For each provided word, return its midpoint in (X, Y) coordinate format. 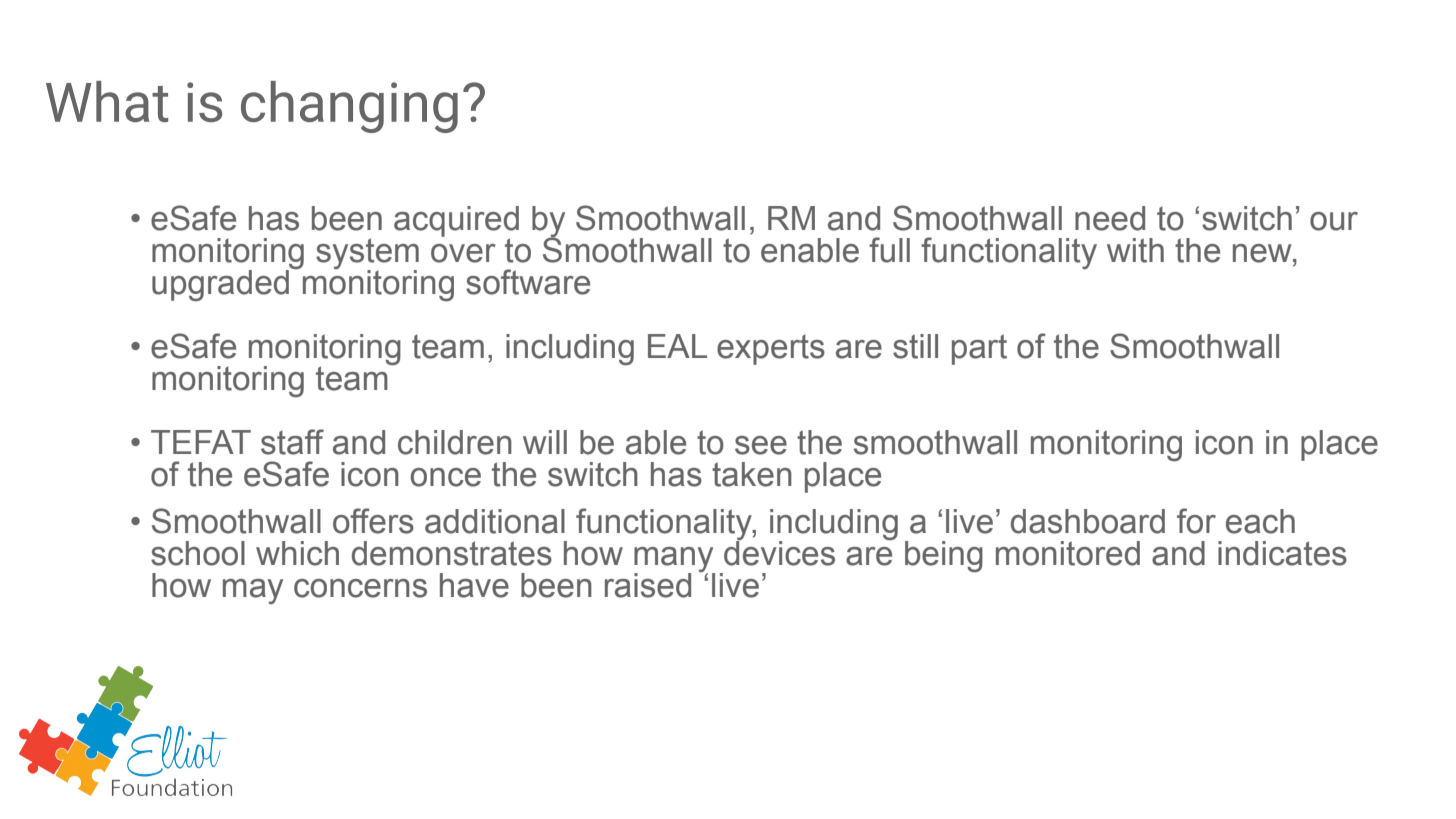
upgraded (222, 284)
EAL (677, 346)
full (889, 250)
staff (292, 442)
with (1135, 250)
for (1196, 521)
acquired (456, 222)
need (1110, 218)
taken (752, 474)
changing (349, 107)
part (979, 349)
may (253, 591)
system (367, 254)
